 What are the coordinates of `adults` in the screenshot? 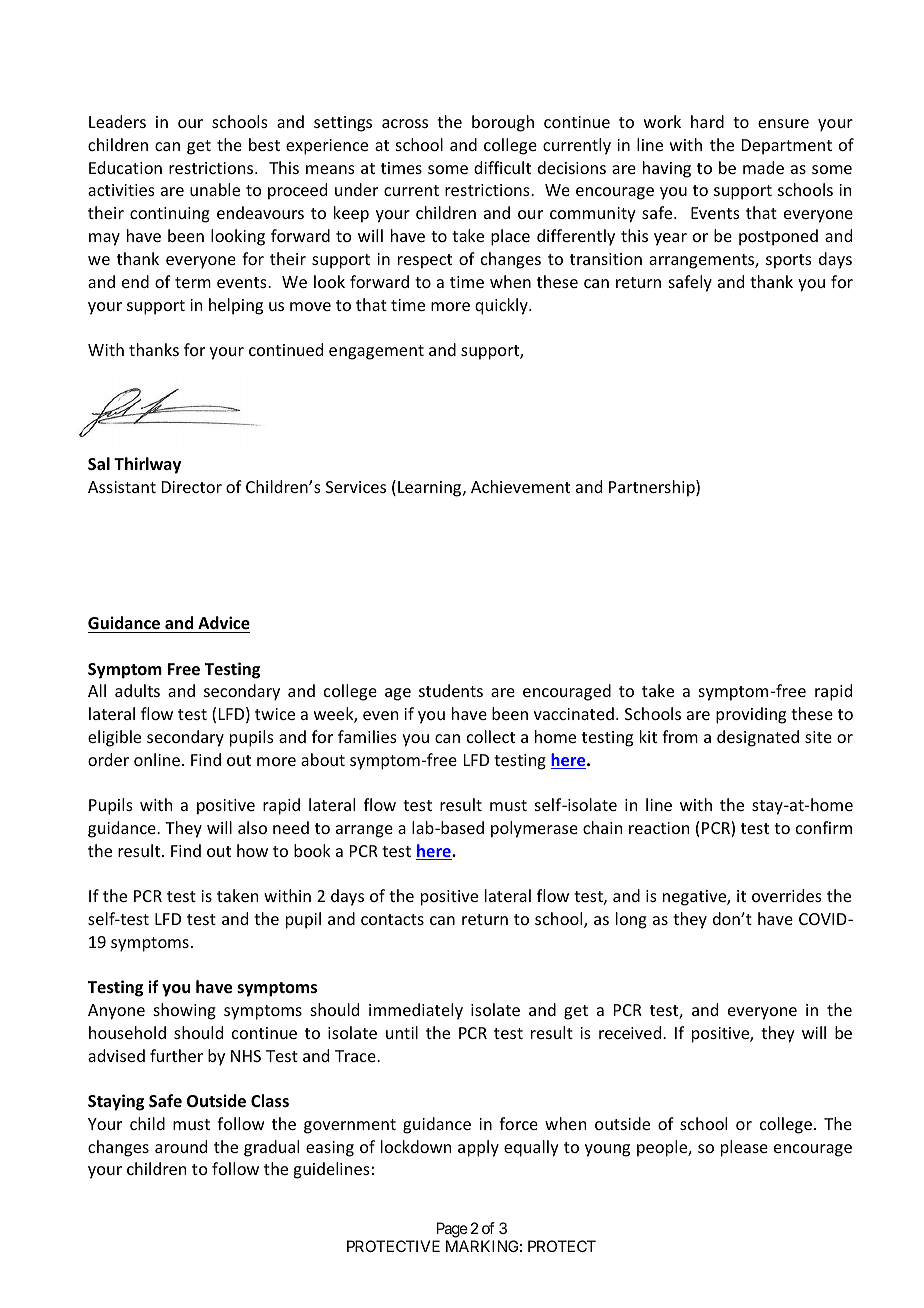 It's located at (137, 690).
